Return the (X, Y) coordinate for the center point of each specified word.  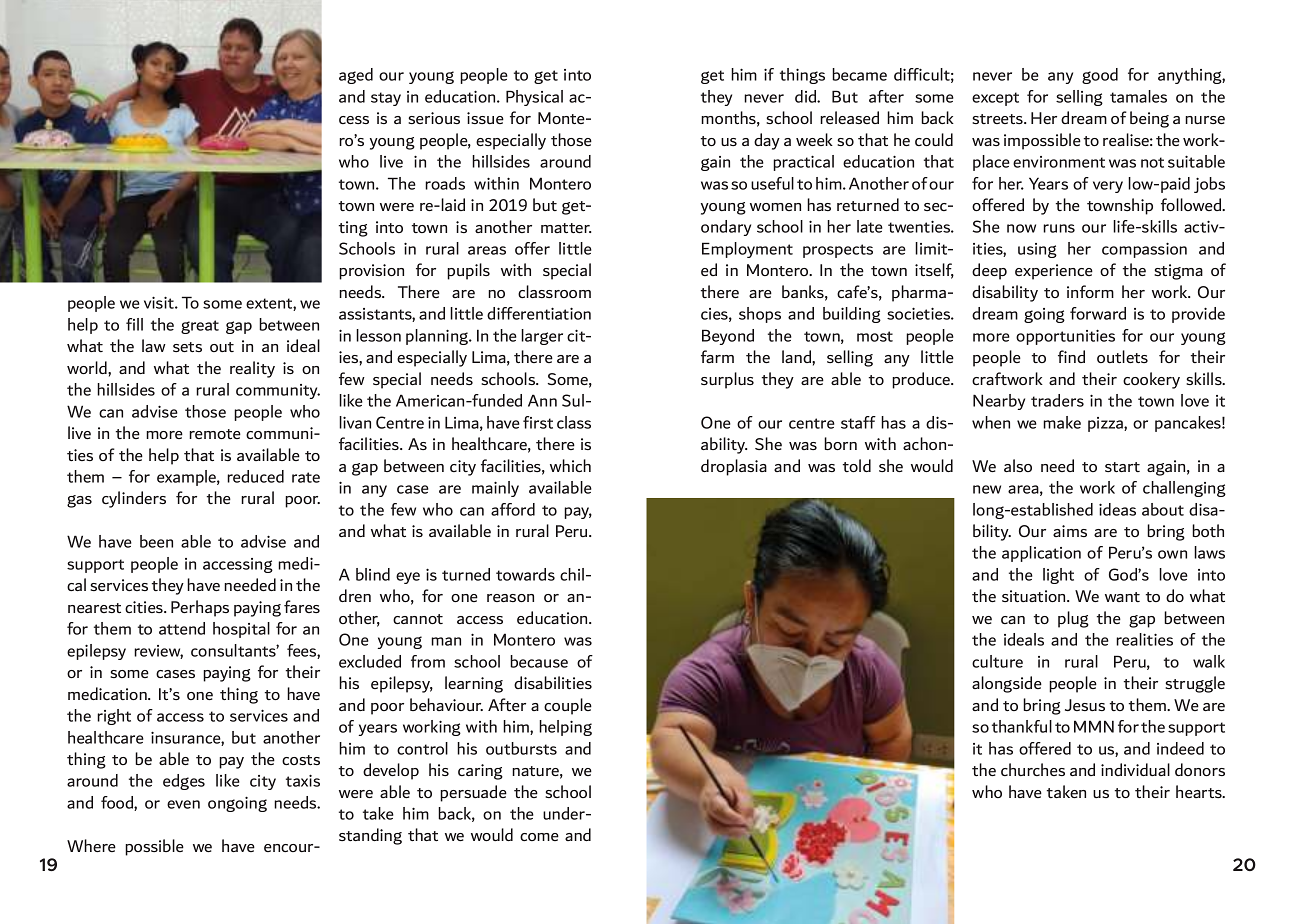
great (200, 327)
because (539, 661)
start (1122, 467)
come (539, 837)
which (570, 465)
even (183, 804)
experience (1054, 272)
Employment (747, 250)
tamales (1138, 96)
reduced (255, 476)
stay (386, 99)
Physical (534, 98)
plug (1073, 619)
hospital (241, 630)
